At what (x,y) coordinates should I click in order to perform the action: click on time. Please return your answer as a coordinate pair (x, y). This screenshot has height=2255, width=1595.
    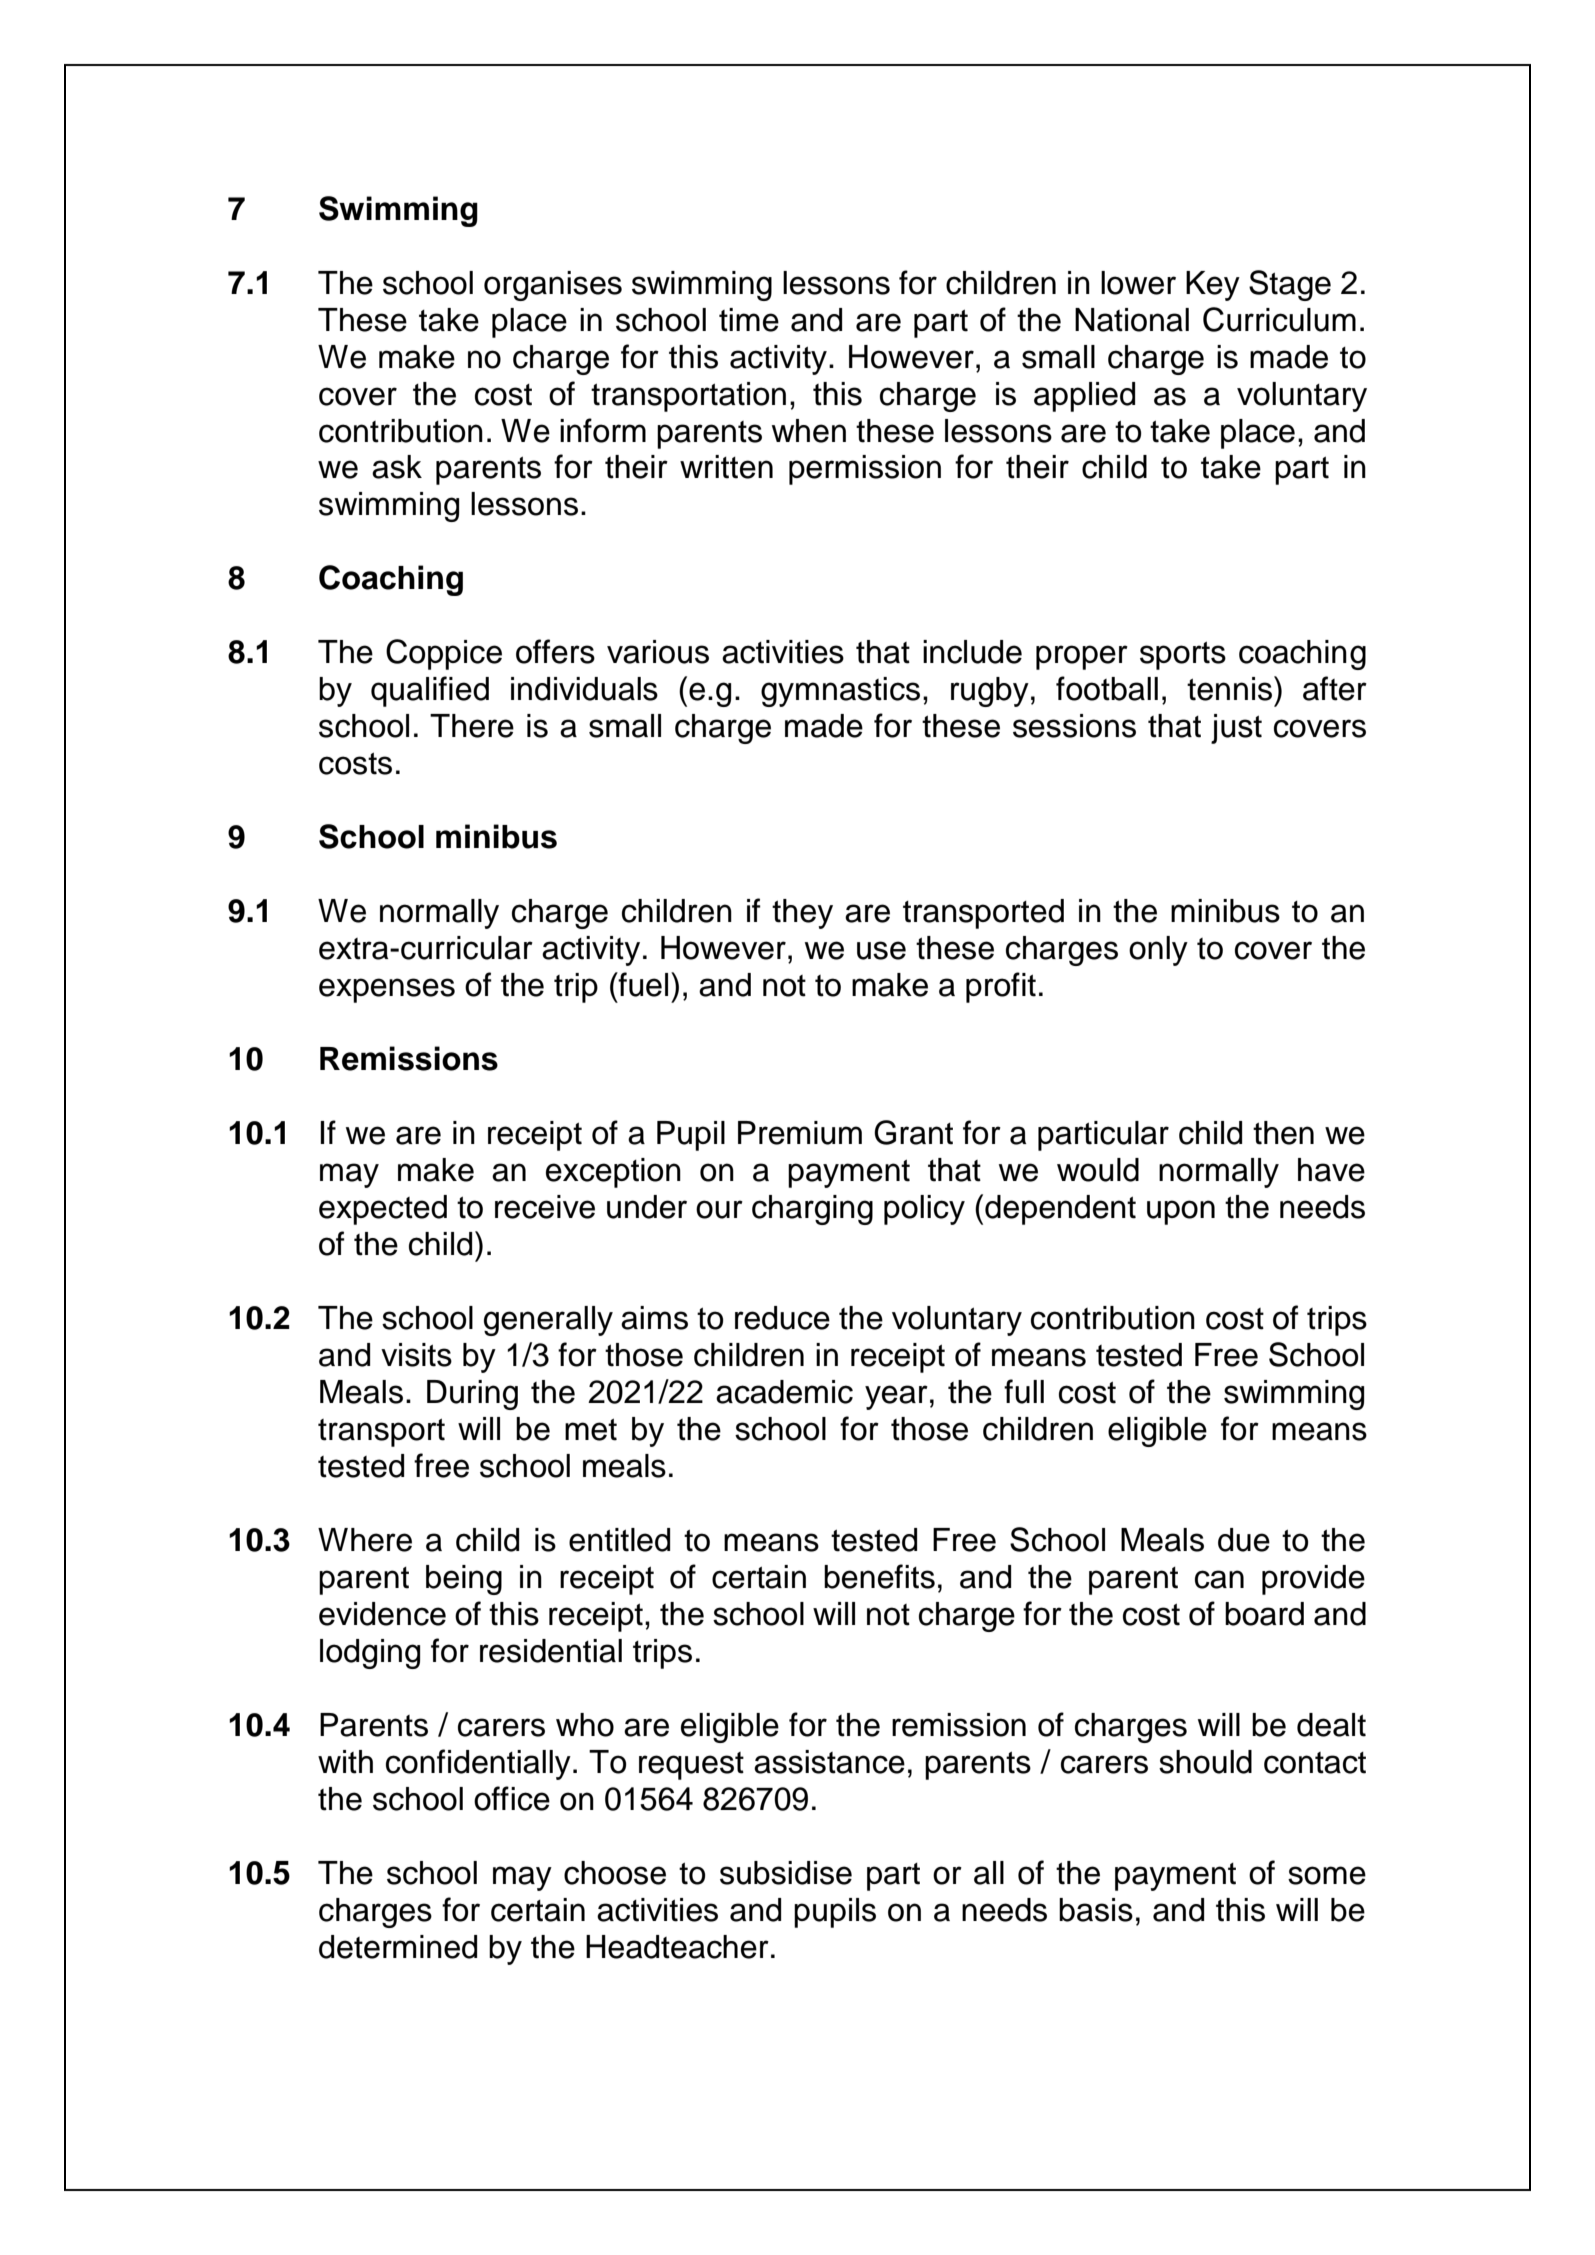
    Looking at the image, I should click on (749, 320).
